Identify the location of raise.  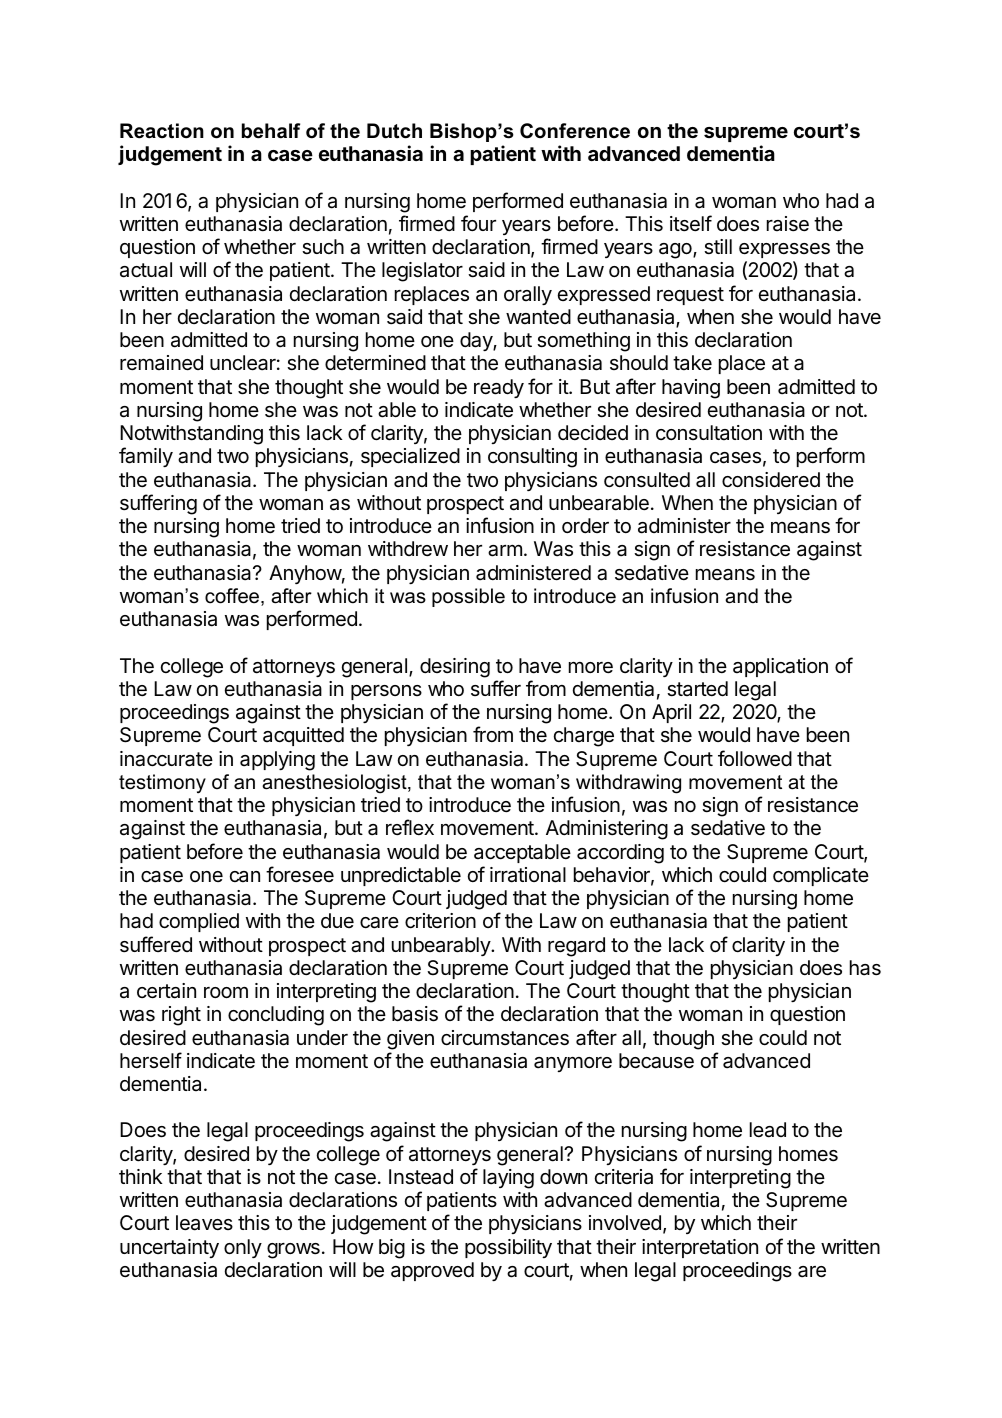
(788, 224).
